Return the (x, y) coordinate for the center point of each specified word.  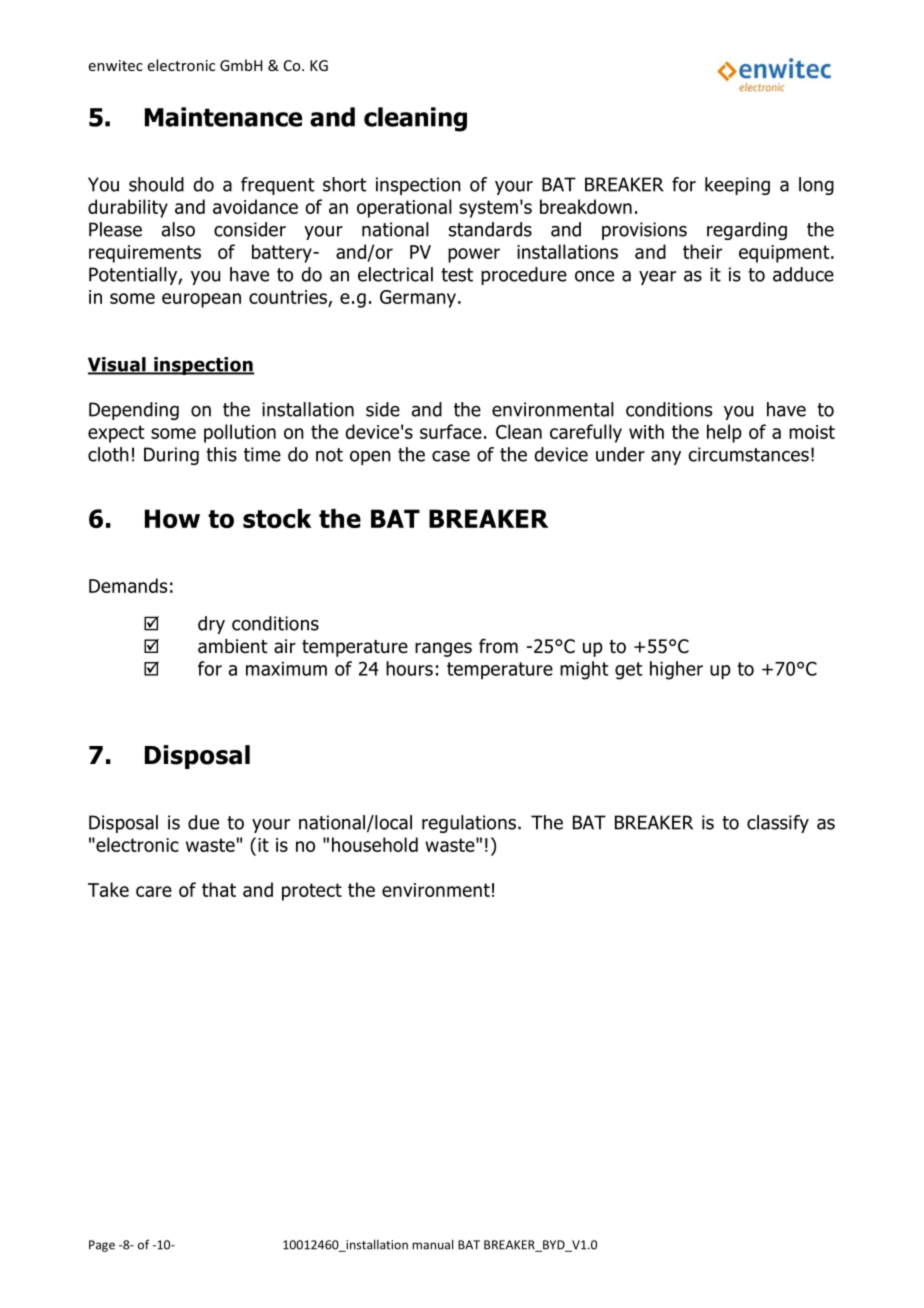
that (219, 889)
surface (451, 431)
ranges (443, 649)
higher (676, 670)
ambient (233, 646)
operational (404, 208)
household (375, 844)
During (171, 456)
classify (778, 824)
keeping (737, 186)
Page (102, 1246)
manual (432, 1244)
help (724, 433)
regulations (469, 824)
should (156, 184)
